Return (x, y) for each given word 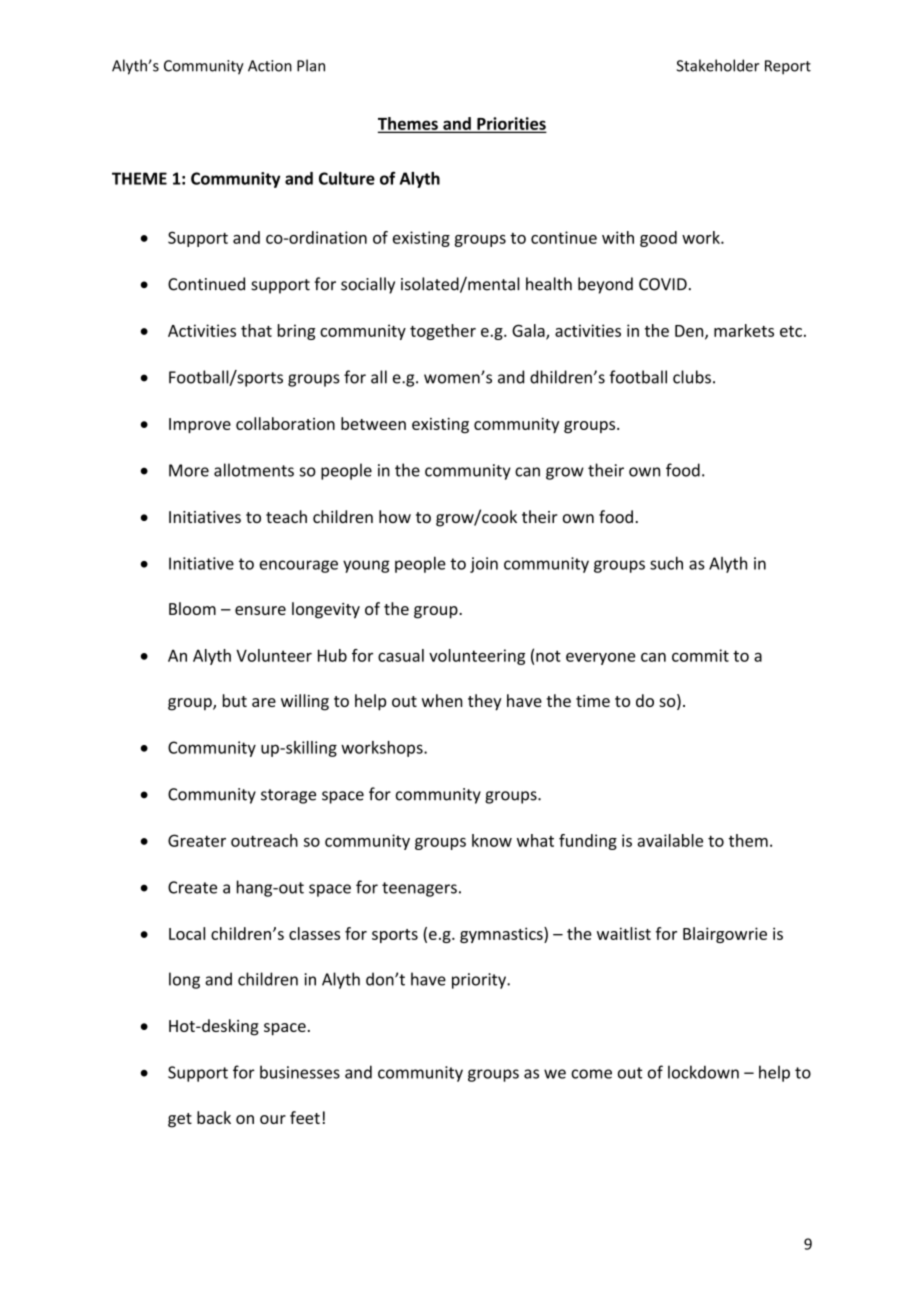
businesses (300, 1072)
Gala (529, 331)
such (666, 563)
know (492, 840)
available (670, 840)
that (256, 330)
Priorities (510, 124)
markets (744, 330)
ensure (260, 610)
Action (270, 66)
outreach (264, 840)
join (484, 565)
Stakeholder (718, 65)
